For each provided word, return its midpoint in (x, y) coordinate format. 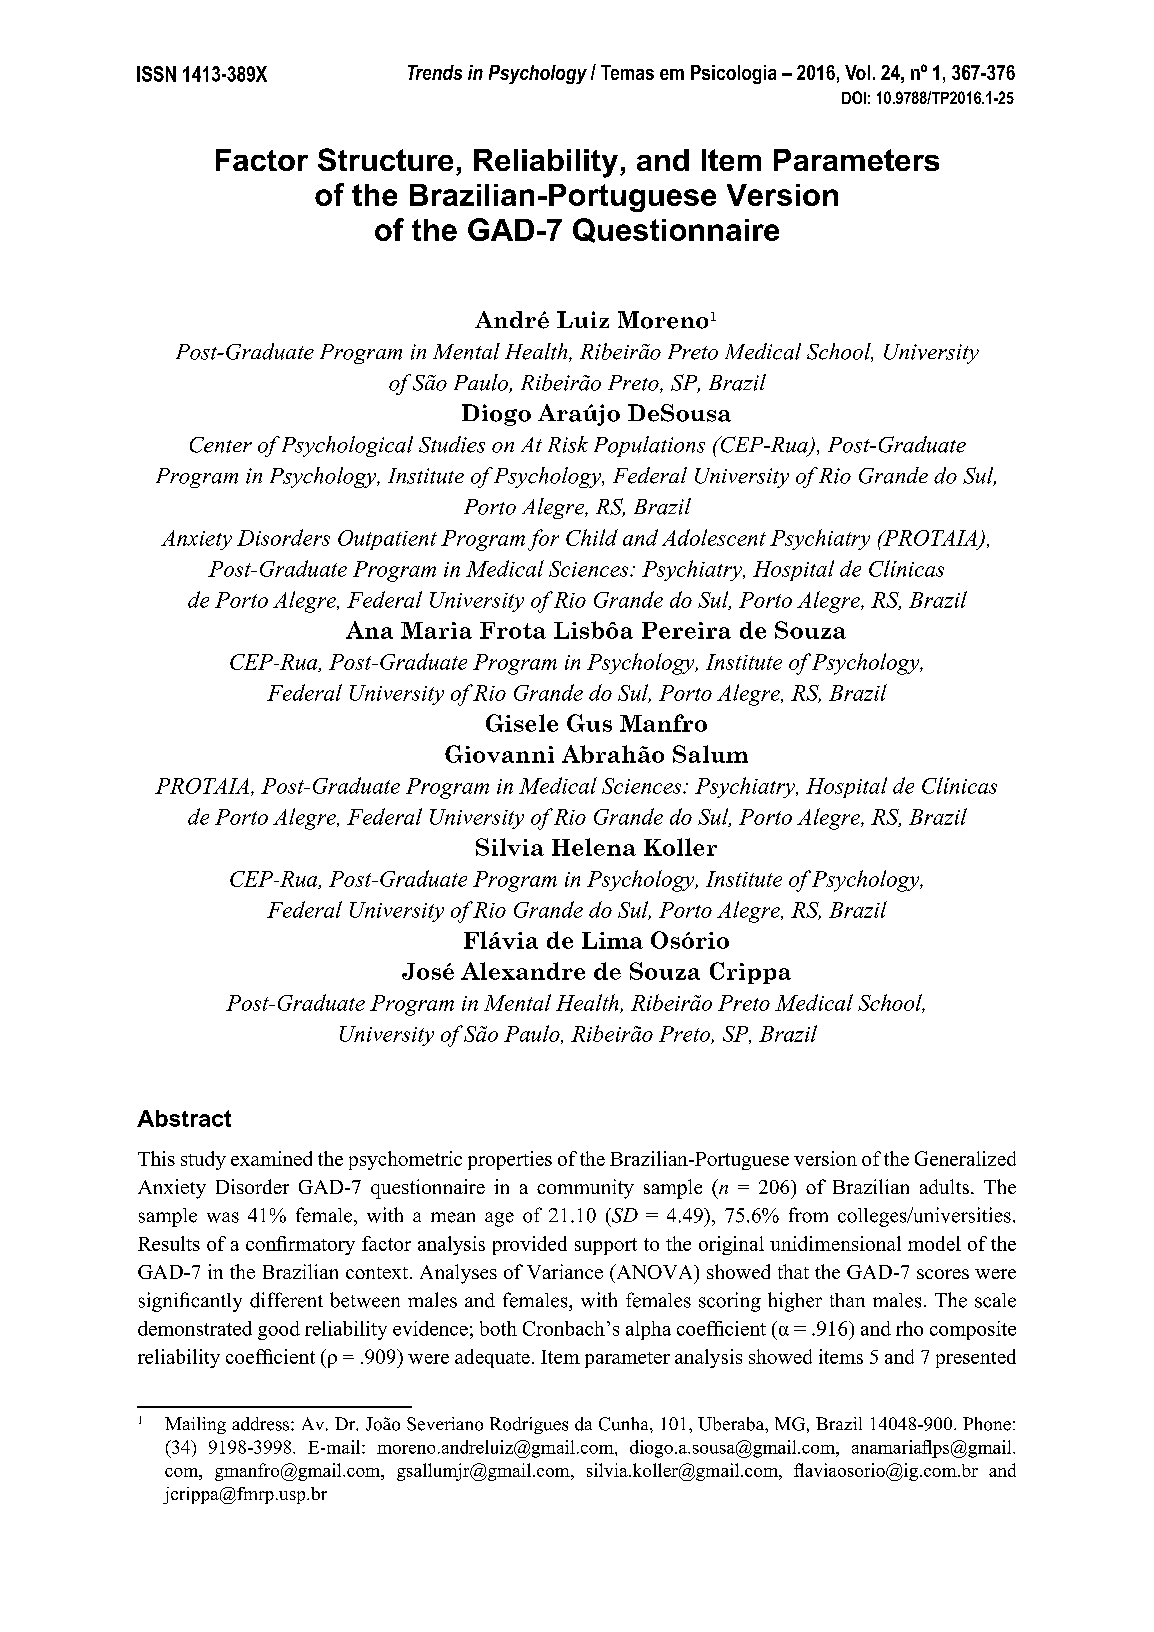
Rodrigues (529, 1425)
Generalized (965, 1158)
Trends (435, 72)
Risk (568, 444)
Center (221, 445)
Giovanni (499, 754)
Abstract (184, 1118)
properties (510, 1160)
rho (909, 1328)
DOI (854, 97)
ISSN (156, 74)
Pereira (686, 630)
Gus (589, 723)
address (262, 1424)
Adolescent (714, 537)
